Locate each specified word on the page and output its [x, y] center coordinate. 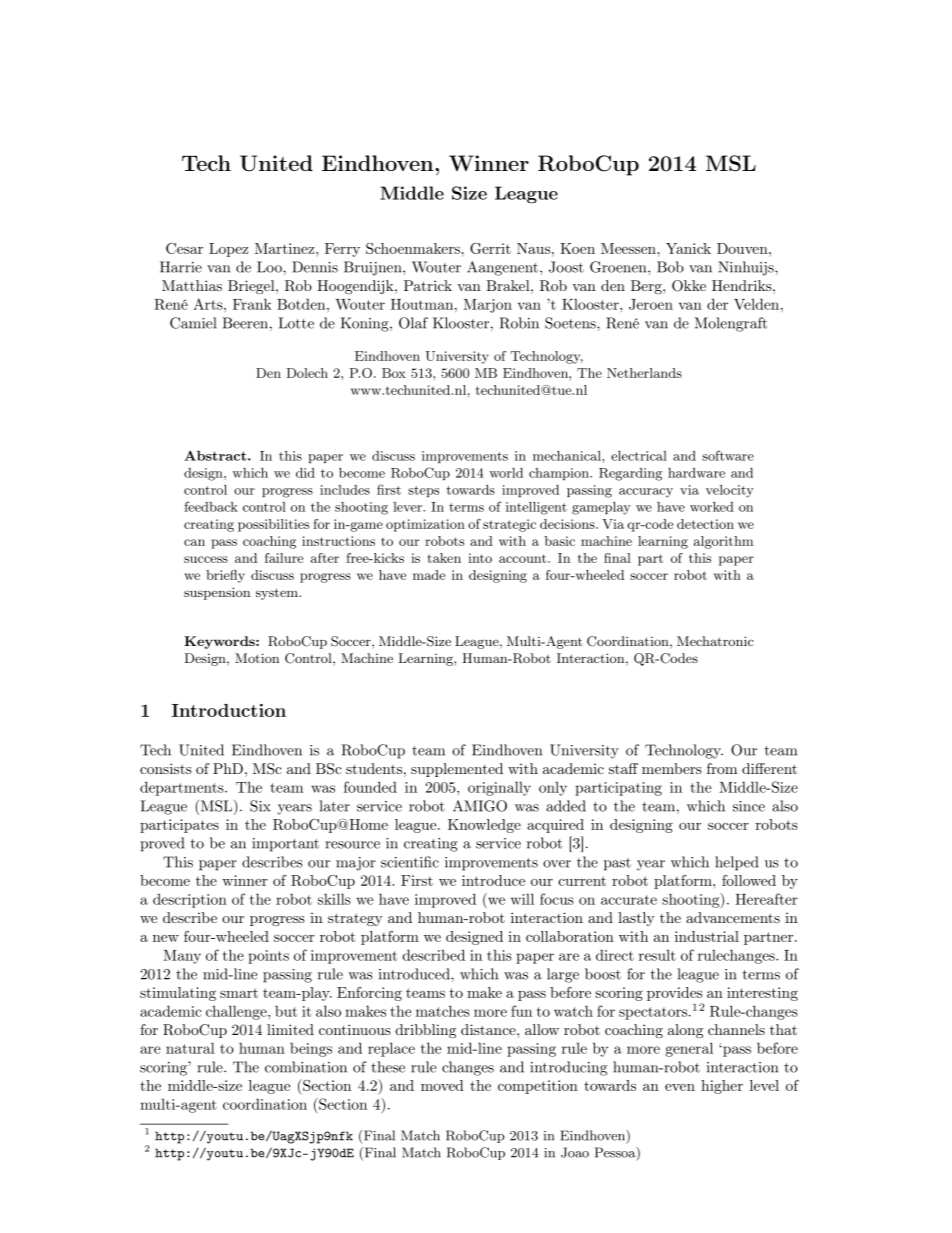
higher [722, 1087]
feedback [211, 506]
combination [306, 1067]
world [506, 473]
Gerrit [490, 248]
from [722, 768]
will [522, 899]
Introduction [229, 710]
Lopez [228, 250]
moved [442, 1085]
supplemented [457, 770]
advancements [733, 917]
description [190, 901]
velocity [730, 491]
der [717, 304]
